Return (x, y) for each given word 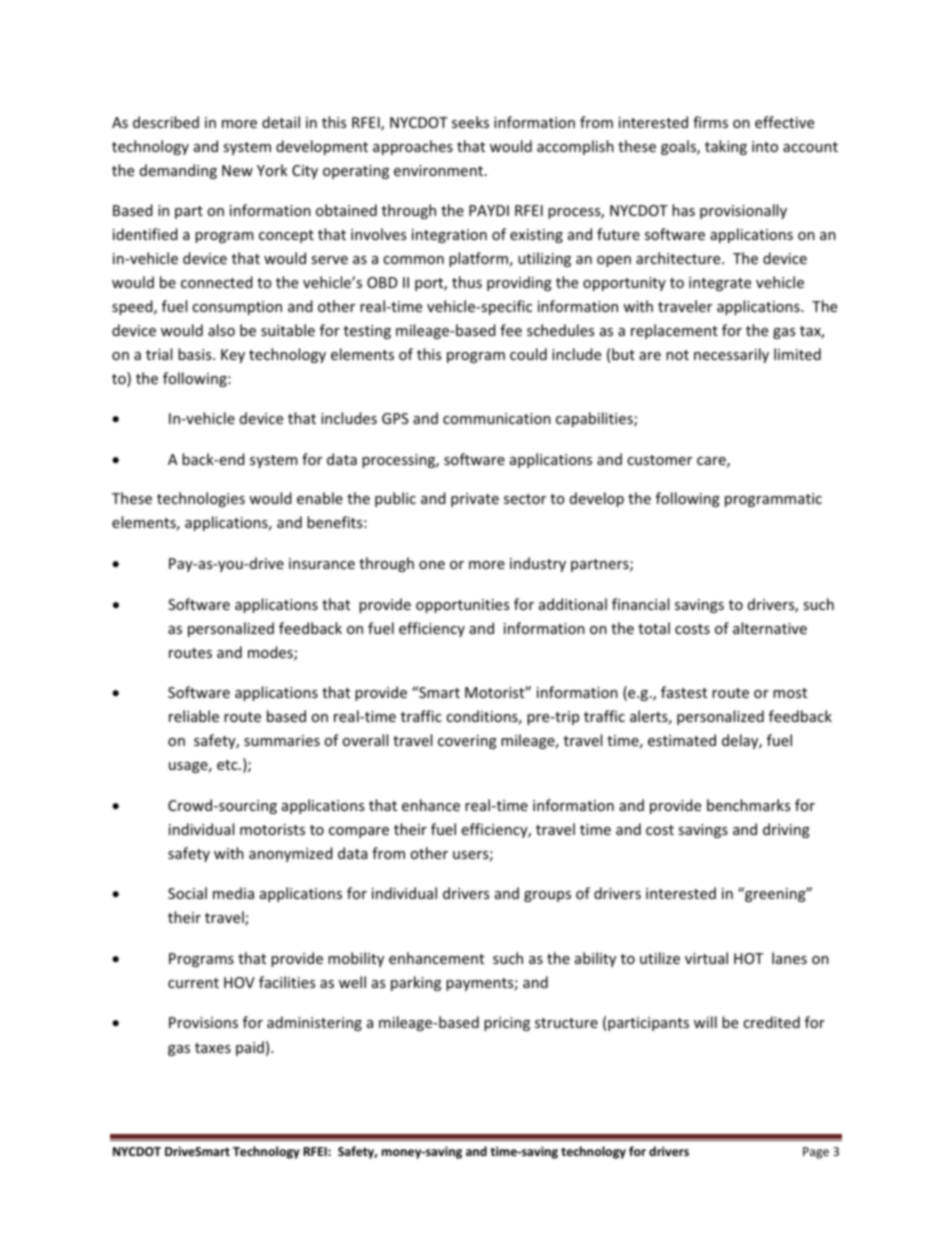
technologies (201, 499)
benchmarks (748, 805)
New (237, 170)
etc (228, 765)
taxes (213, 1048)
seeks (470, 122)
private (475, 500)
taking (726, 147)
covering (467, 742)
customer (659, 460)
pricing (507, 1024)
